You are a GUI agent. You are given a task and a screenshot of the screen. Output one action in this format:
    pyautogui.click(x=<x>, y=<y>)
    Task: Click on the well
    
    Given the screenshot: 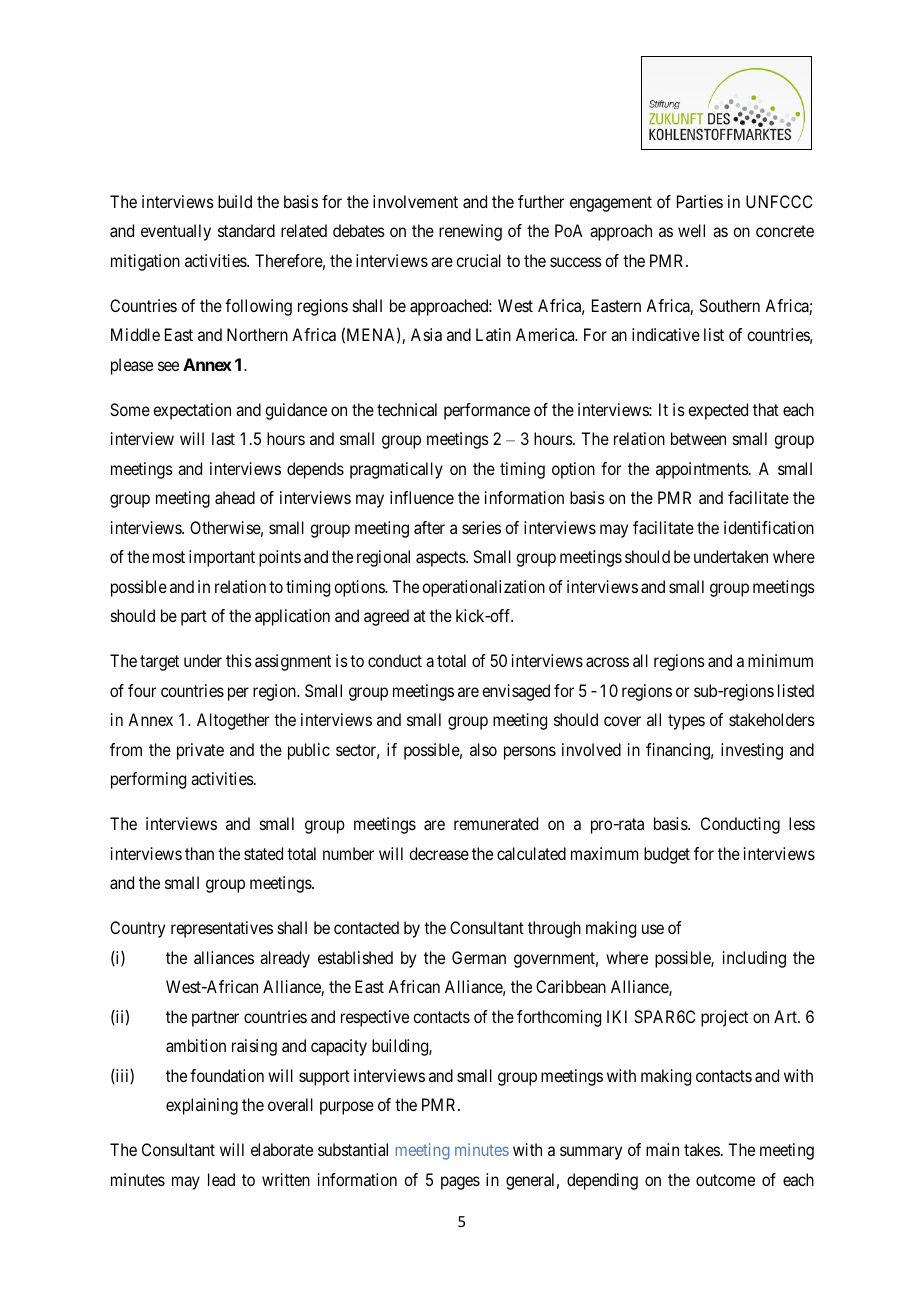 What is the action you would take?
    pyautogui.click(x=691, y=230)
